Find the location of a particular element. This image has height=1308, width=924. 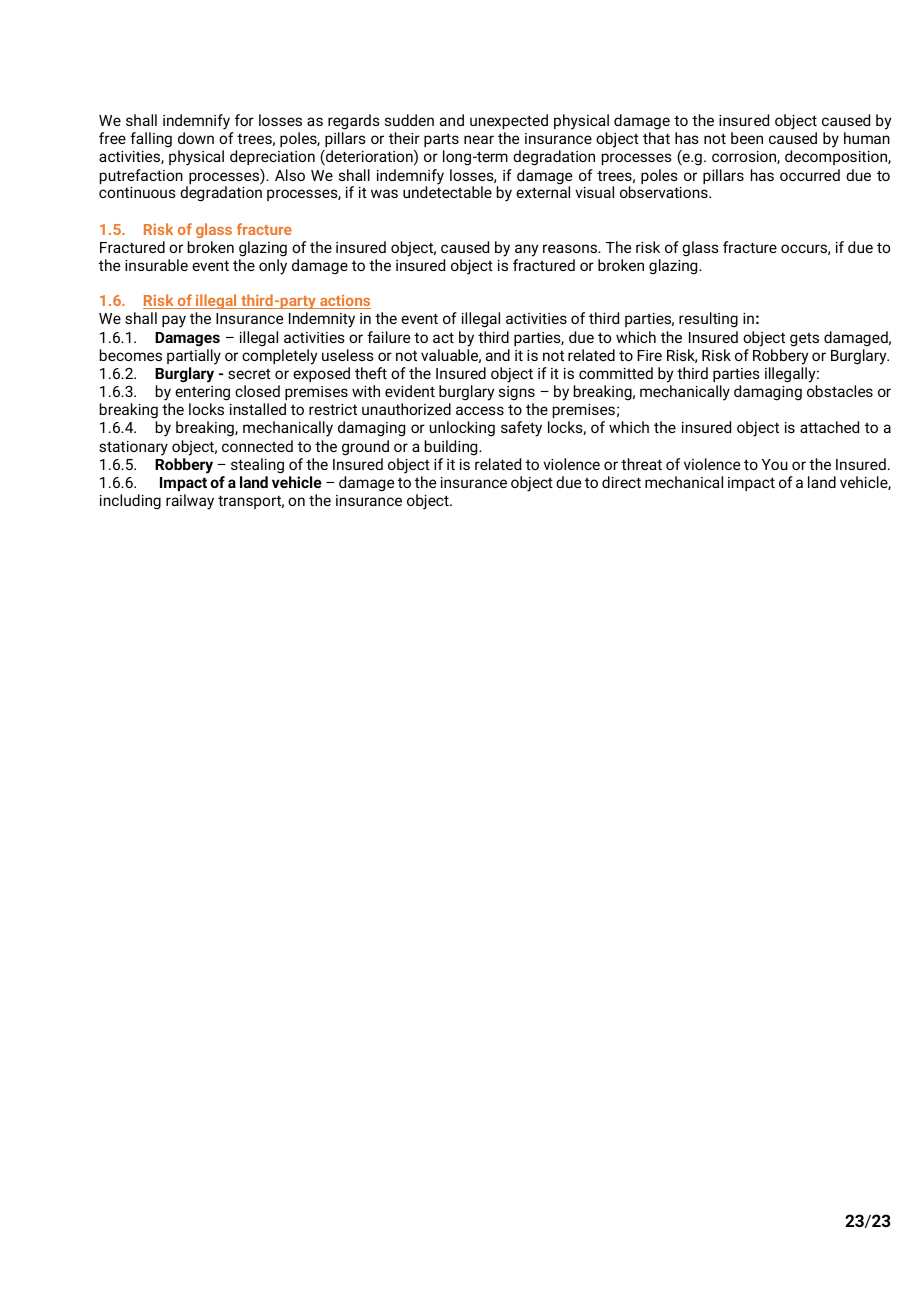

railway is located at coordinates (190, 502).
